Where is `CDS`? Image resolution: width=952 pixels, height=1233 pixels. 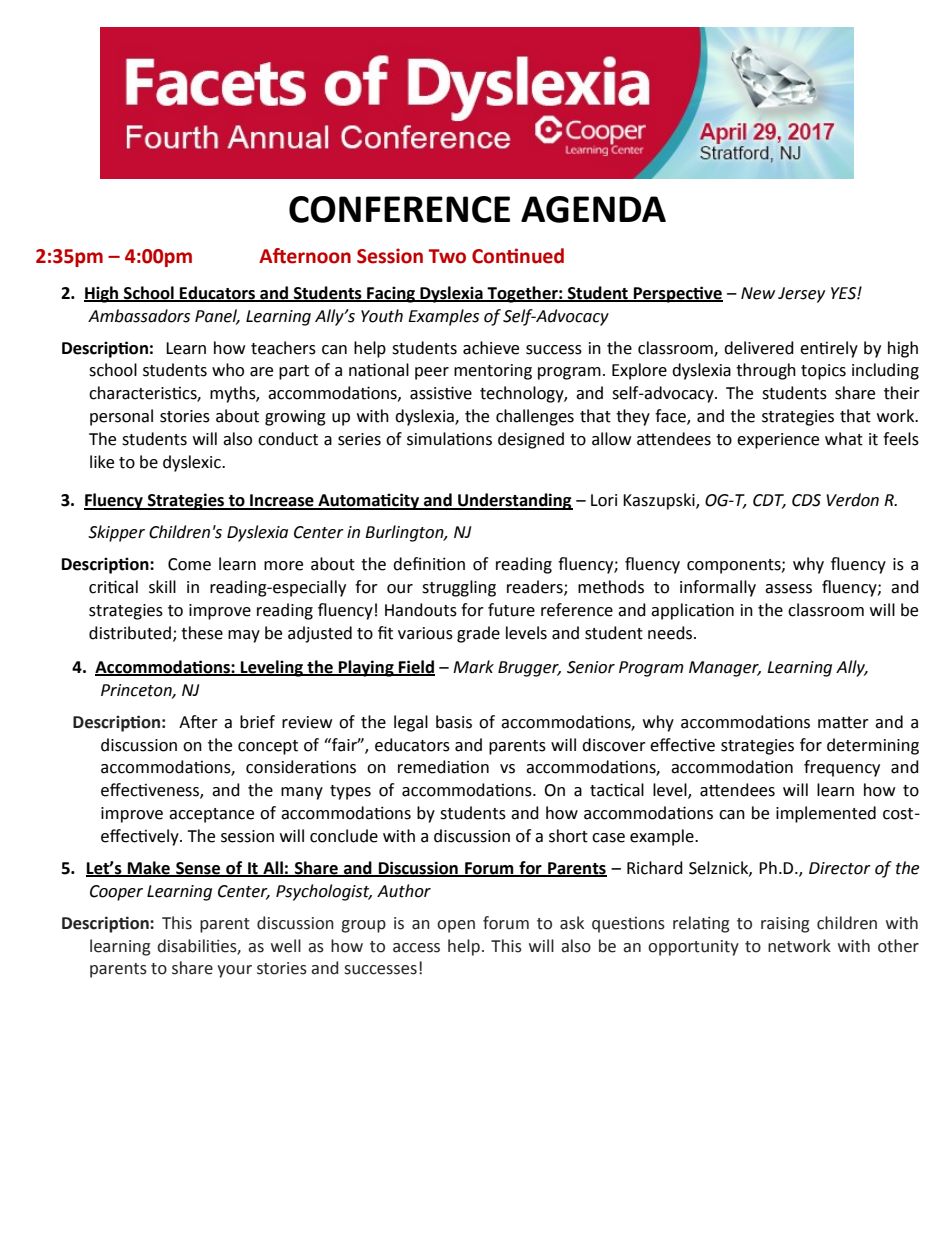
CDS is located at coordinates (806, 500).
